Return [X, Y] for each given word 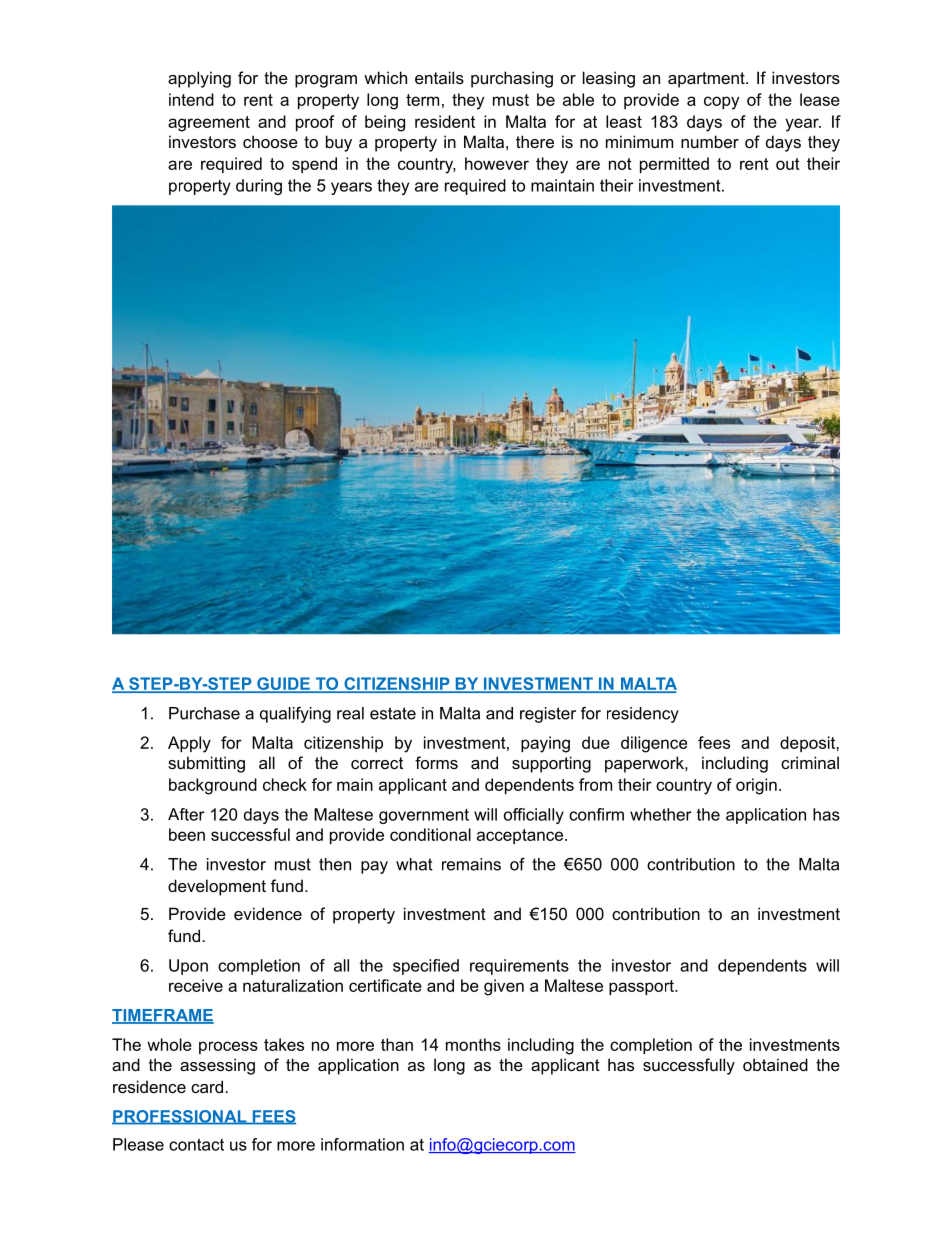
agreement [209, 124]
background [213, 786]
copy [721, 103]
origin [756, 786]
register [548, 715]
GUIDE [283, 684]
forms [436, 762]
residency [643, 715]
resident [445, 121]
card [207, 1086]
